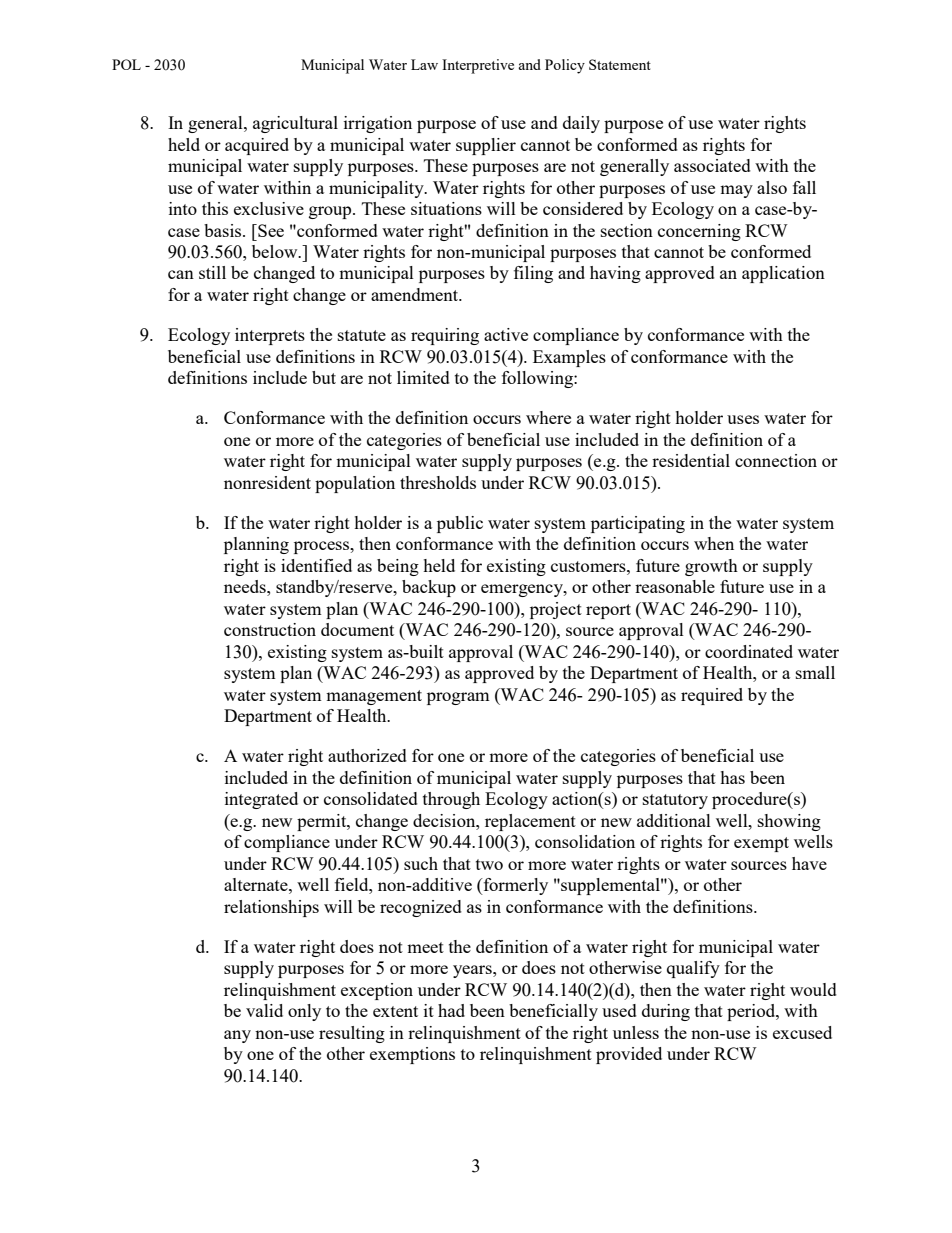 The width and height of the screenshot is (952, 1233). What do you see at coordinates (458, 698) in the screenshot?
I see `program` at bounding box center [458, 698].
